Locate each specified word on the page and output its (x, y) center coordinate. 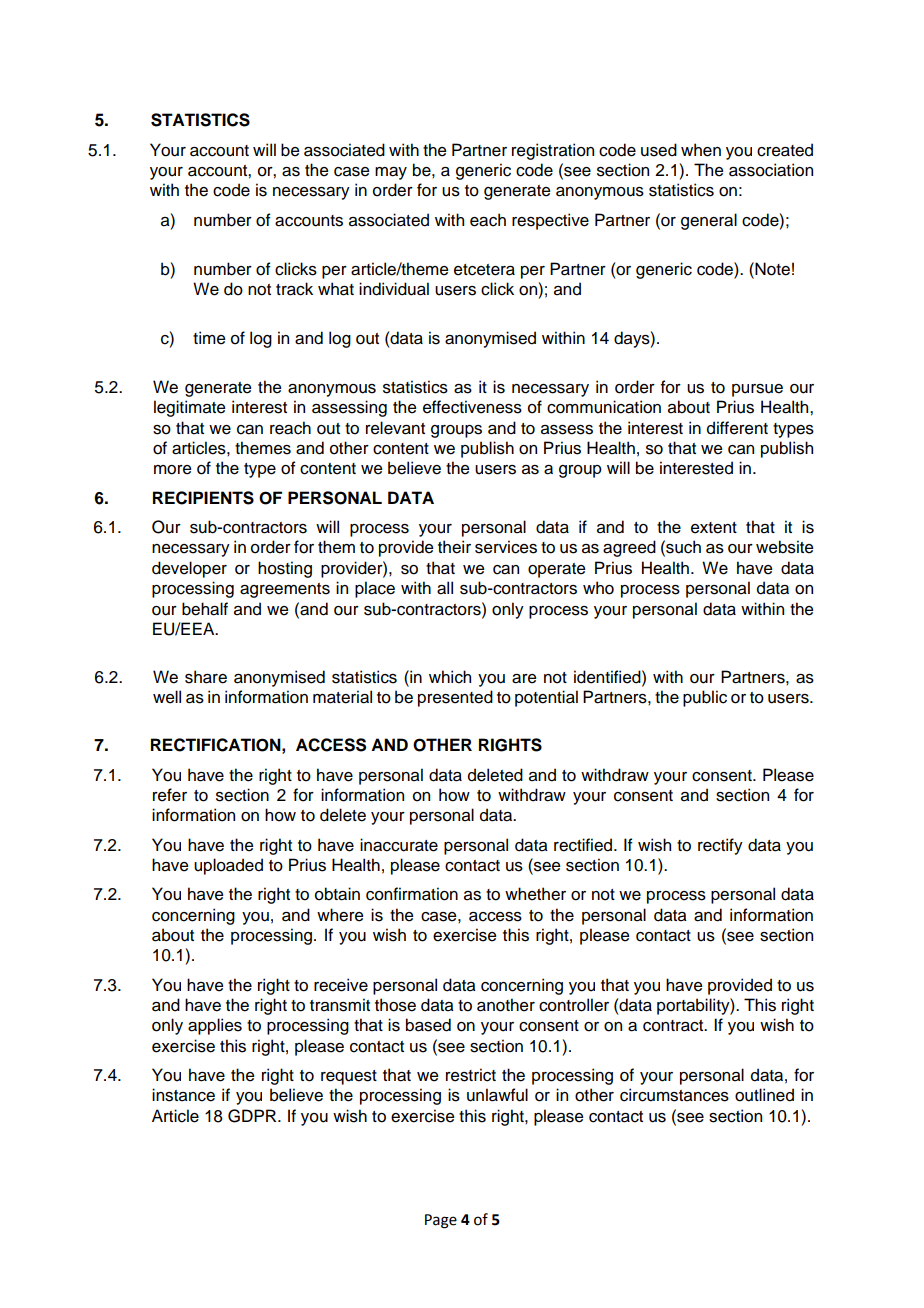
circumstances (674, 1095)
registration (553, 151)
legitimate (190, 408)
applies (215, 1026)
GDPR (253, 1116)
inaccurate (399, 845)
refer (170, 795)
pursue (757, 390)
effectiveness (472, 407)
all (445, 588)
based (428, 1025)
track (294, 289)
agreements (285, 590)
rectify (720, 846)
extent (714, 528)
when (701, 150)
